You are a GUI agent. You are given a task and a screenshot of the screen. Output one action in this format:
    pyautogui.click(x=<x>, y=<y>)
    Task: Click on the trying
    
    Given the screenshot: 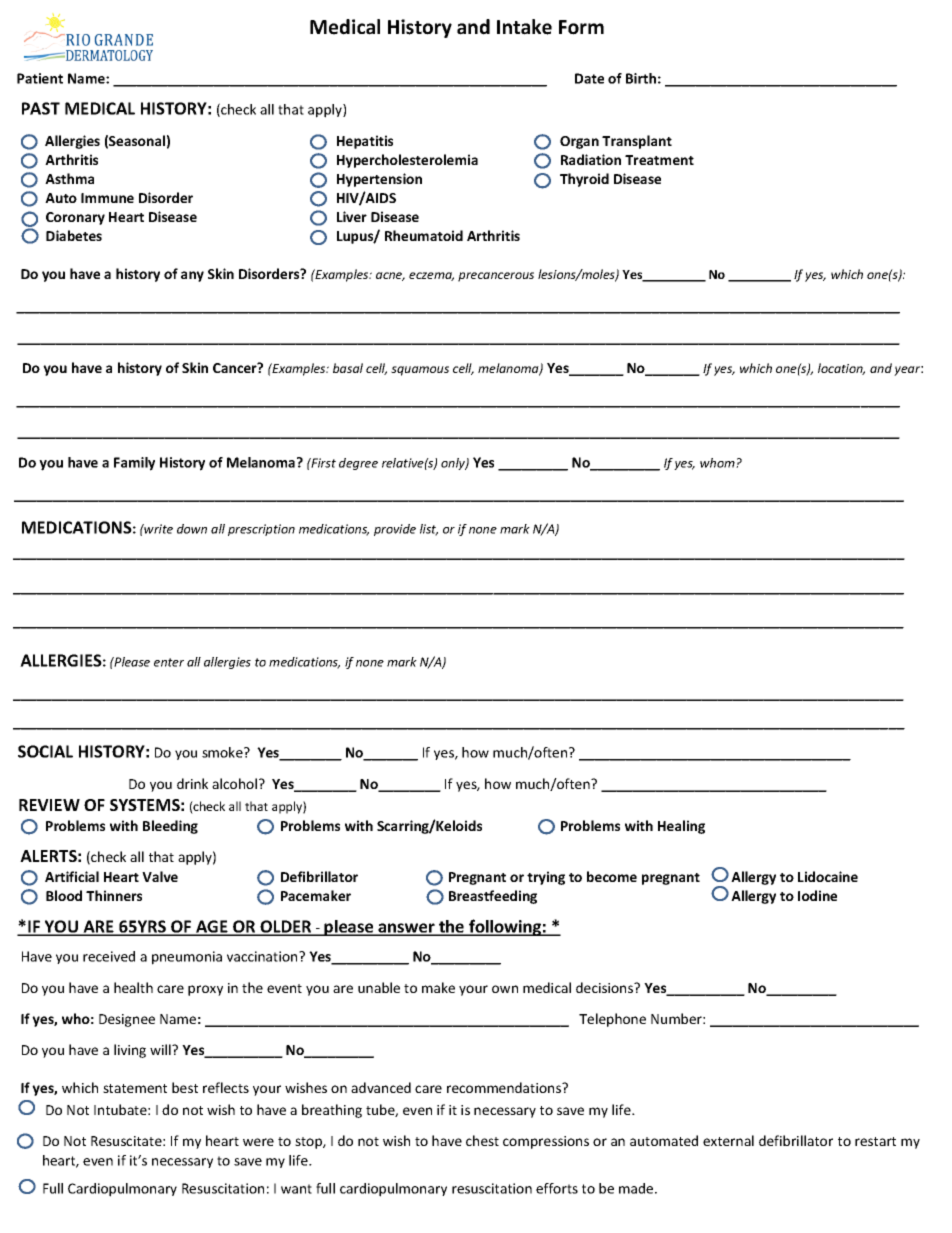 What is the action you would take?
    pyautogui.click(x=546, y=878)
